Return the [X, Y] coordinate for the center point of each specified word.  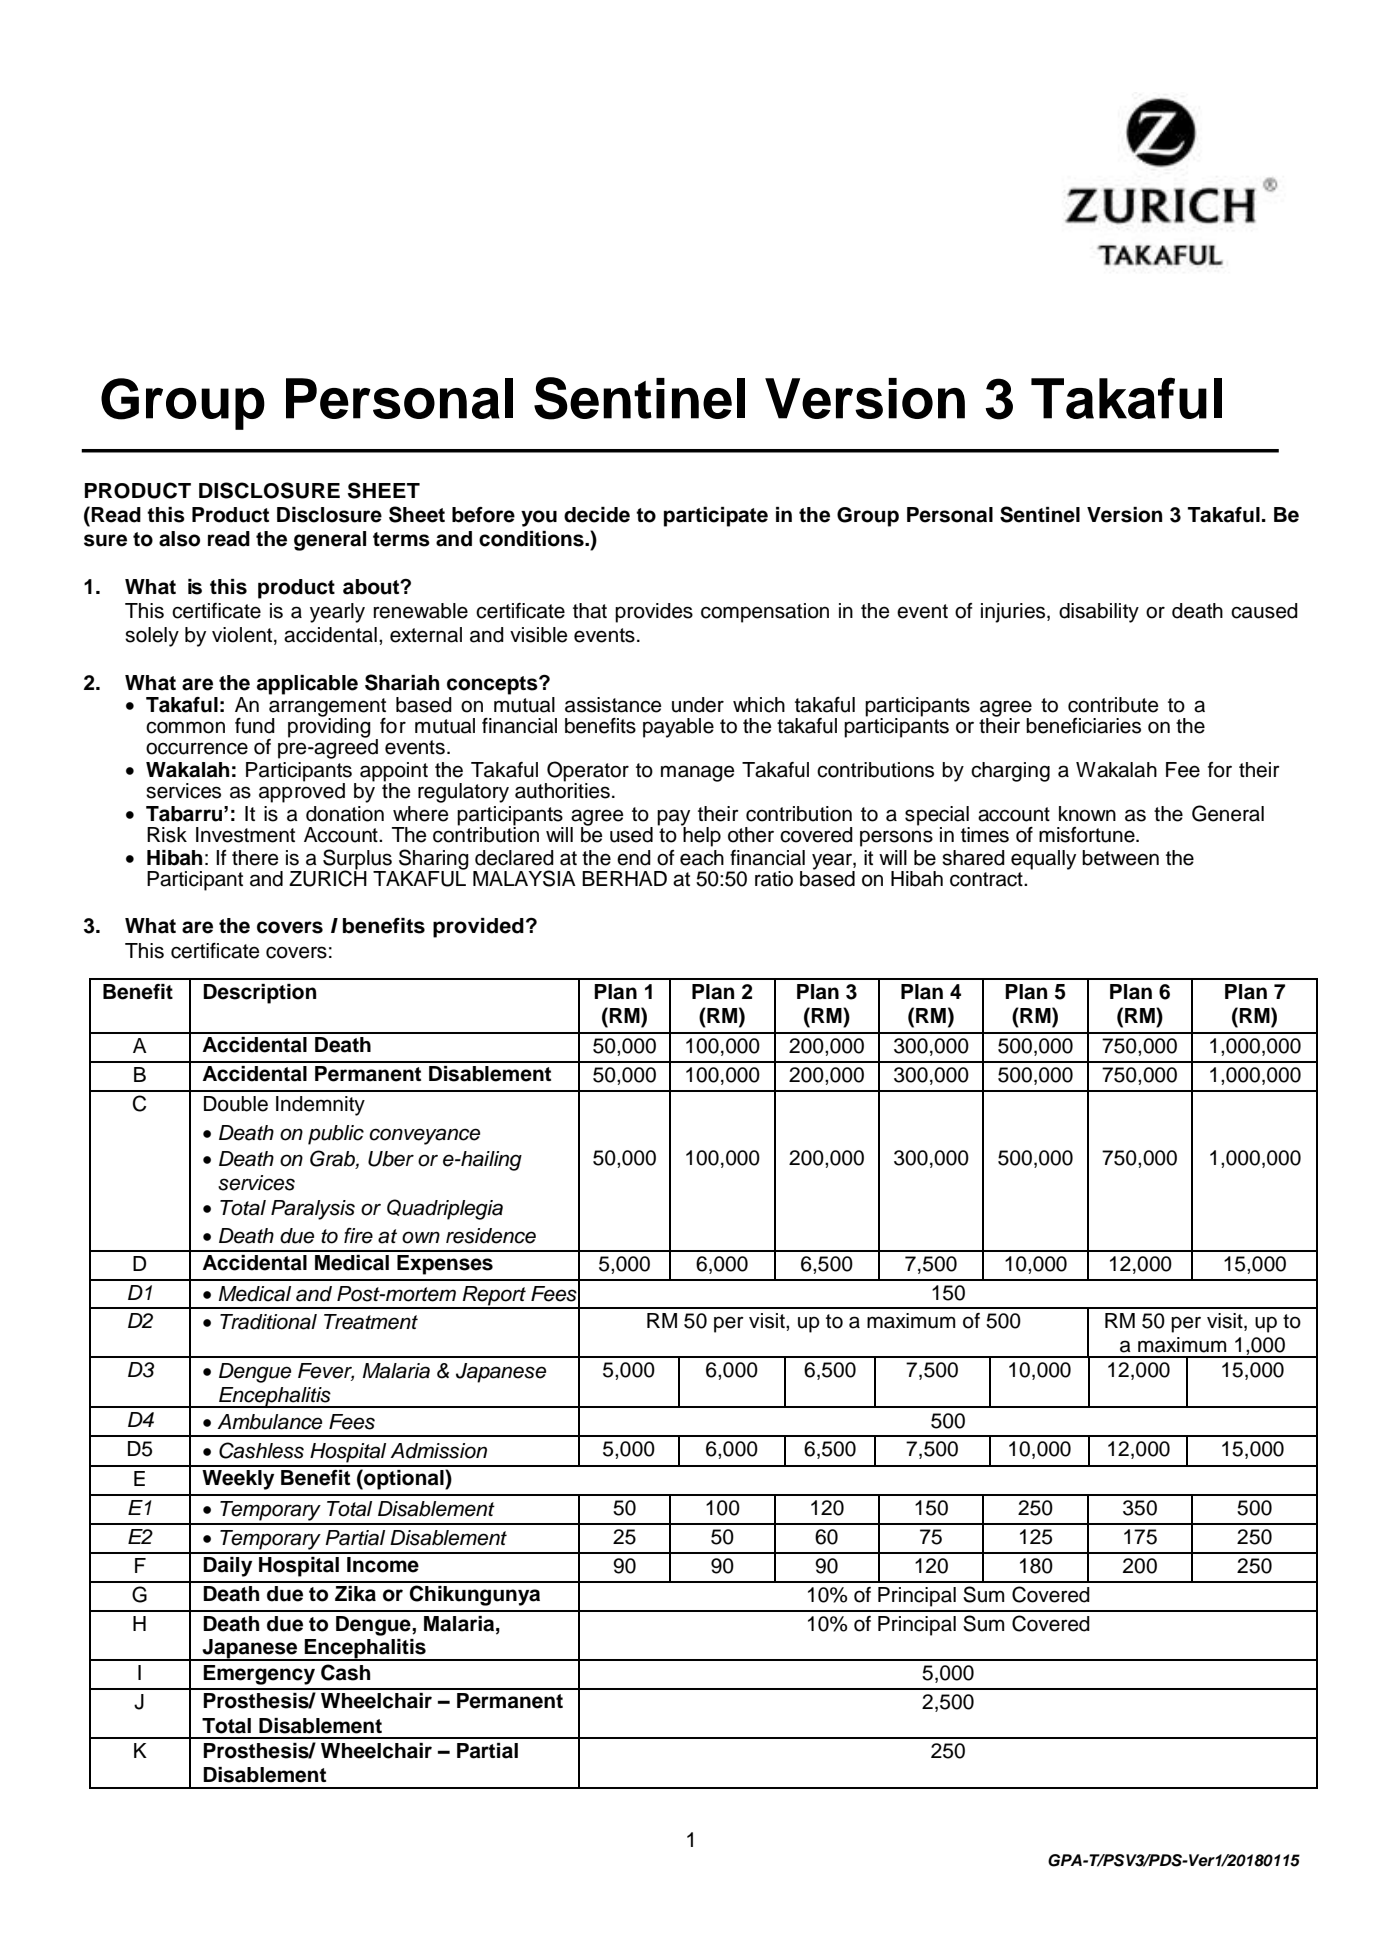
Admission [438, 1451]
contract [987, 879]
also [179, 539]
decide [597, 515]
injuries [1014, 613]
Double [236, 1104]
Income [383, 1565]
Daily [227, 1567]
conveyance [424, 1136]
